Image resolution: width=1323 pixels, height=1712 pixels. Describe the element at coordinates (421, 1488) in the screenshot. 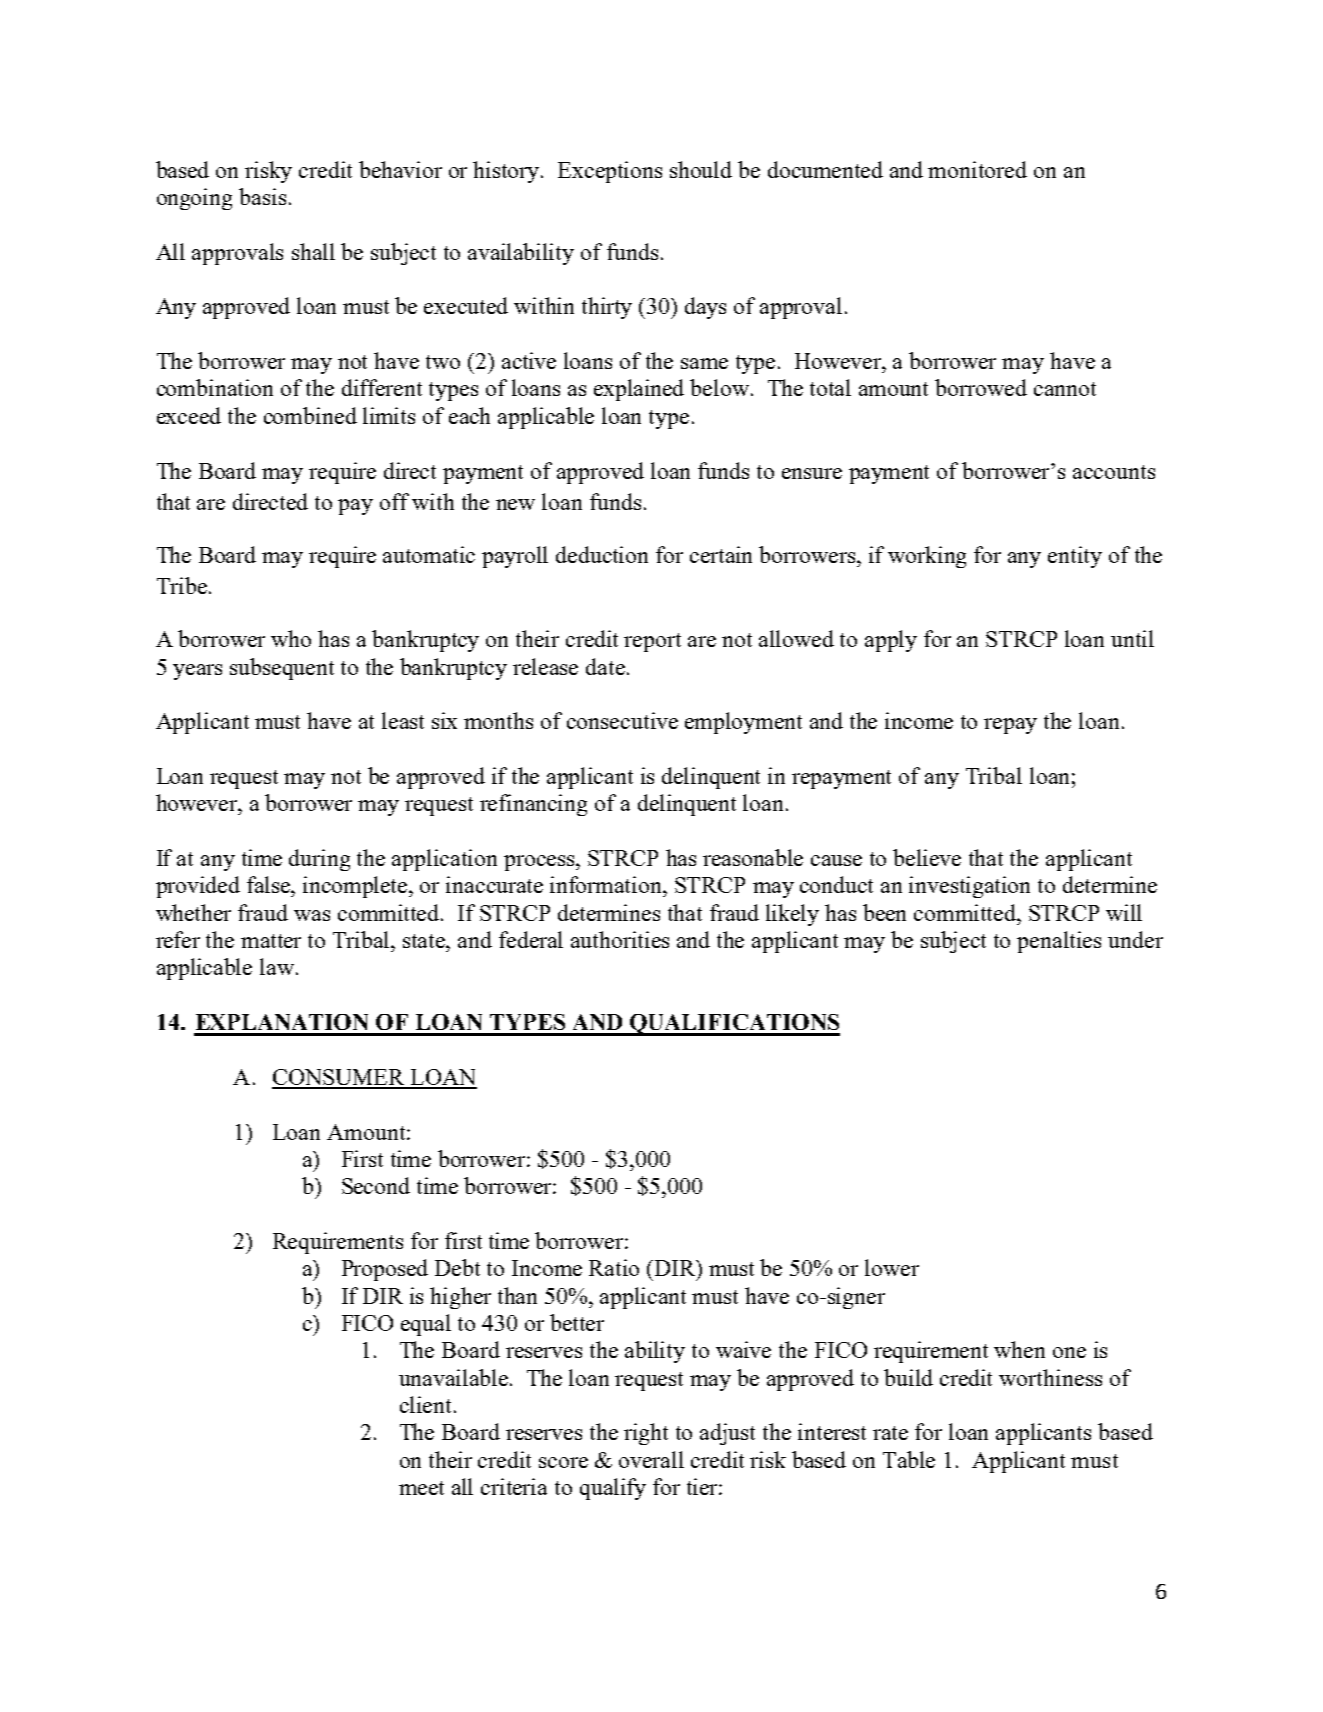

I see `meet` at that location.
